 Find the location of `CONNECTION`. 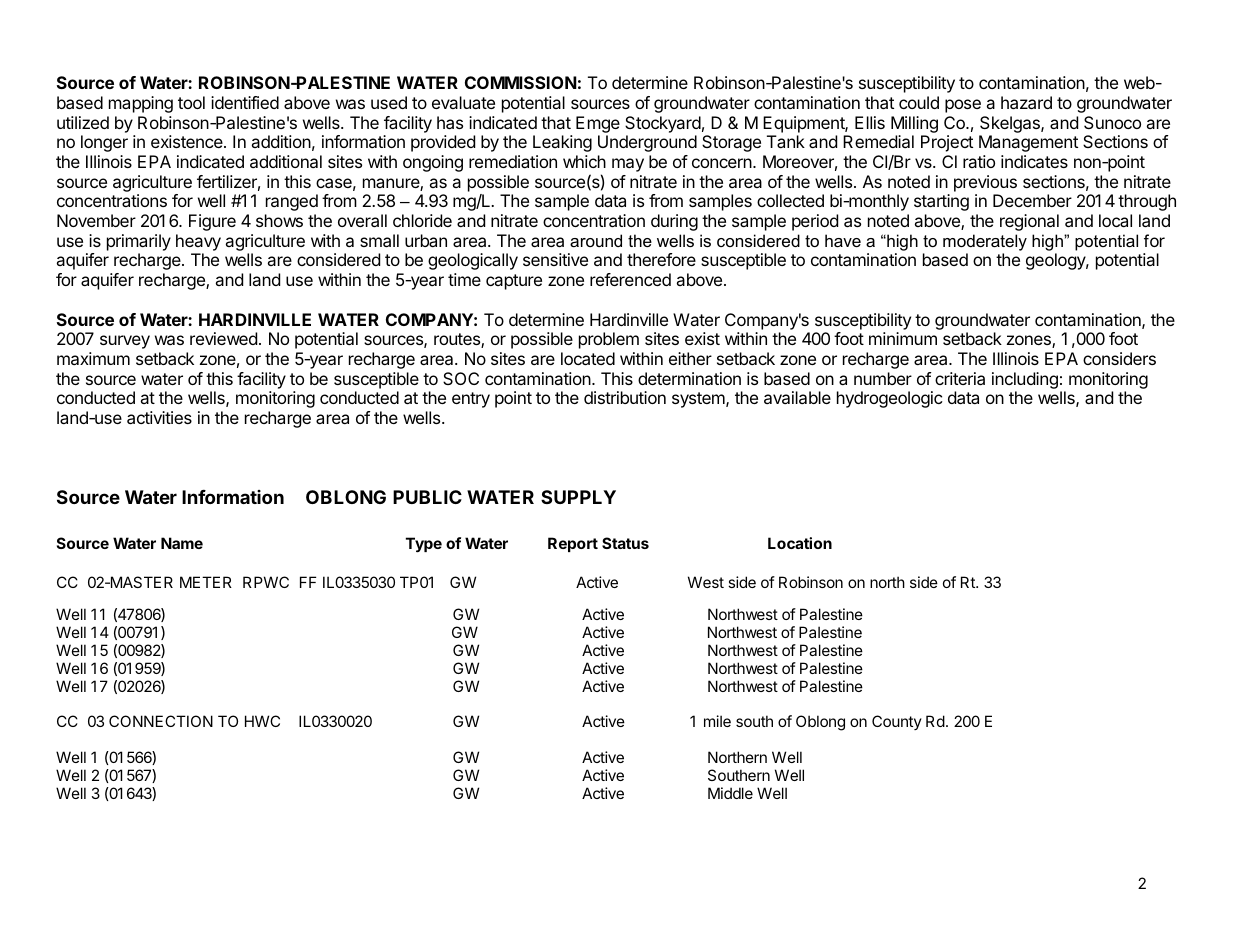

CONNECTION is located at coordinates (161, 721).
